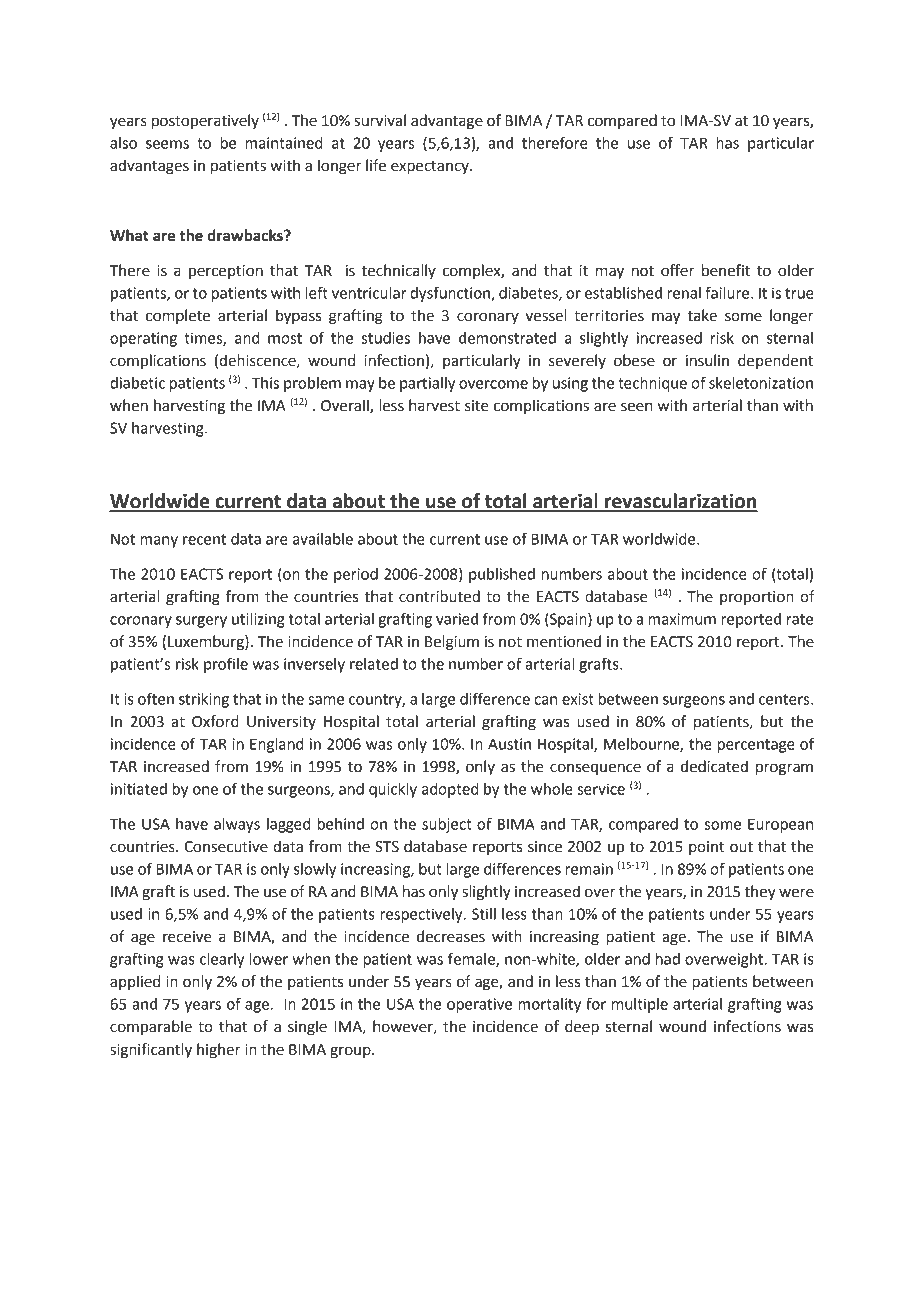 The height and width of the page is (1308, 924). Describe the element at coordinates (201, 622) in the page. I see `surgery` at that location.
